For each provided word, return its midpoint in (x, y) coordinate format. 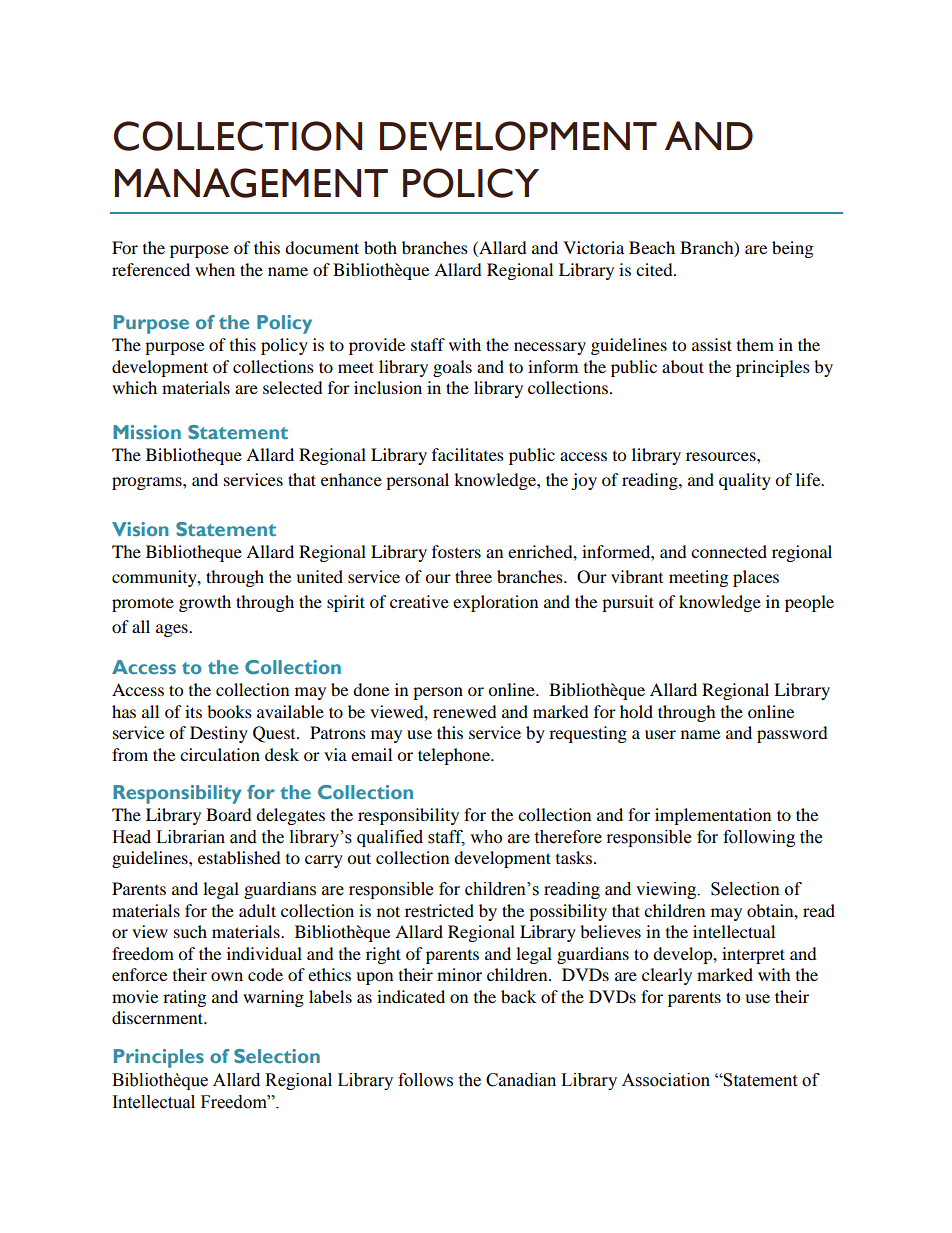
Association (666, 1080)
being (792, 249)
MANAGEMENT (251, 183)
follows (425, 1080)
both (380, 247)
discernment (159, 1017)
